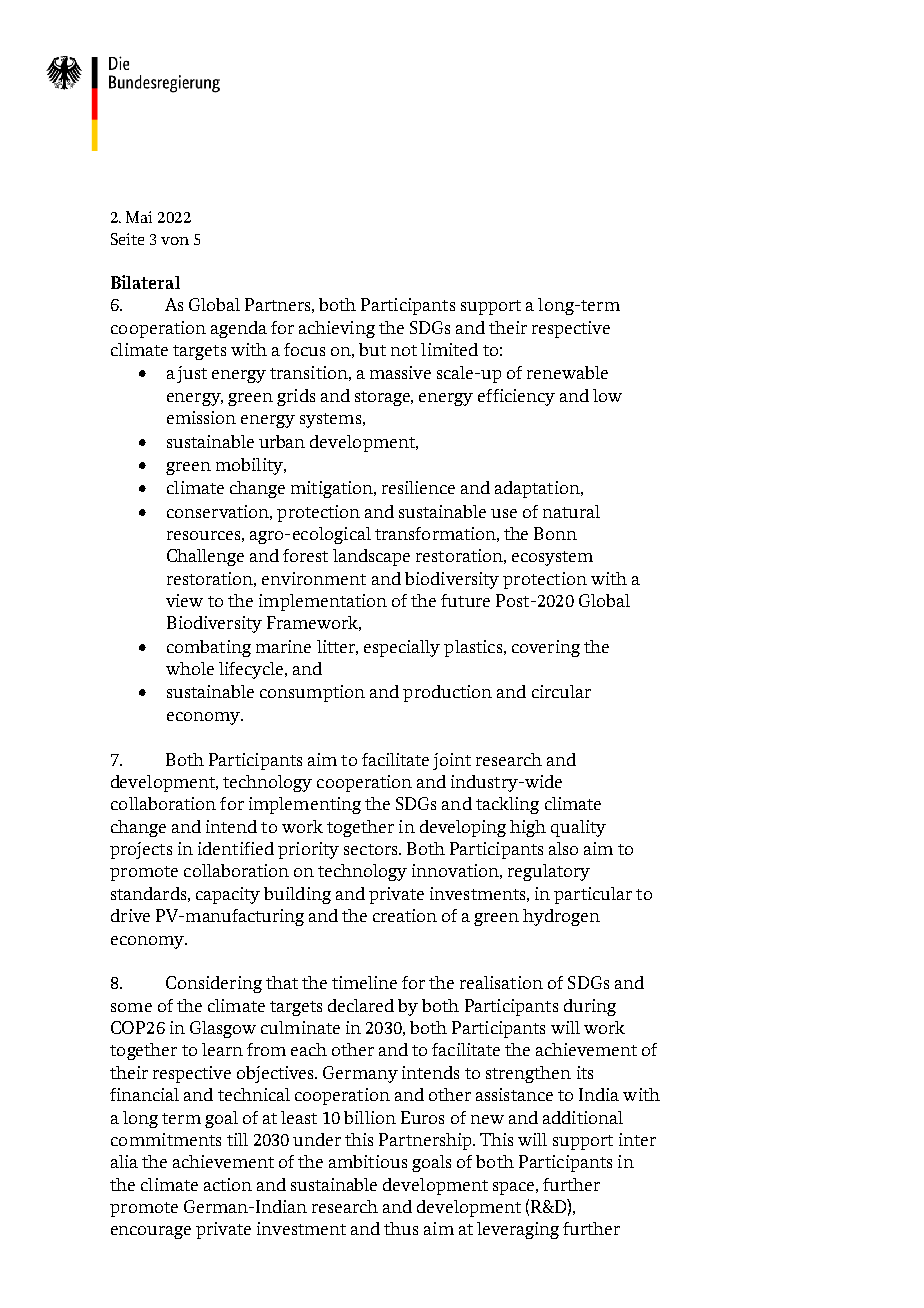  I want to click on thus, so click(401, 1228).
